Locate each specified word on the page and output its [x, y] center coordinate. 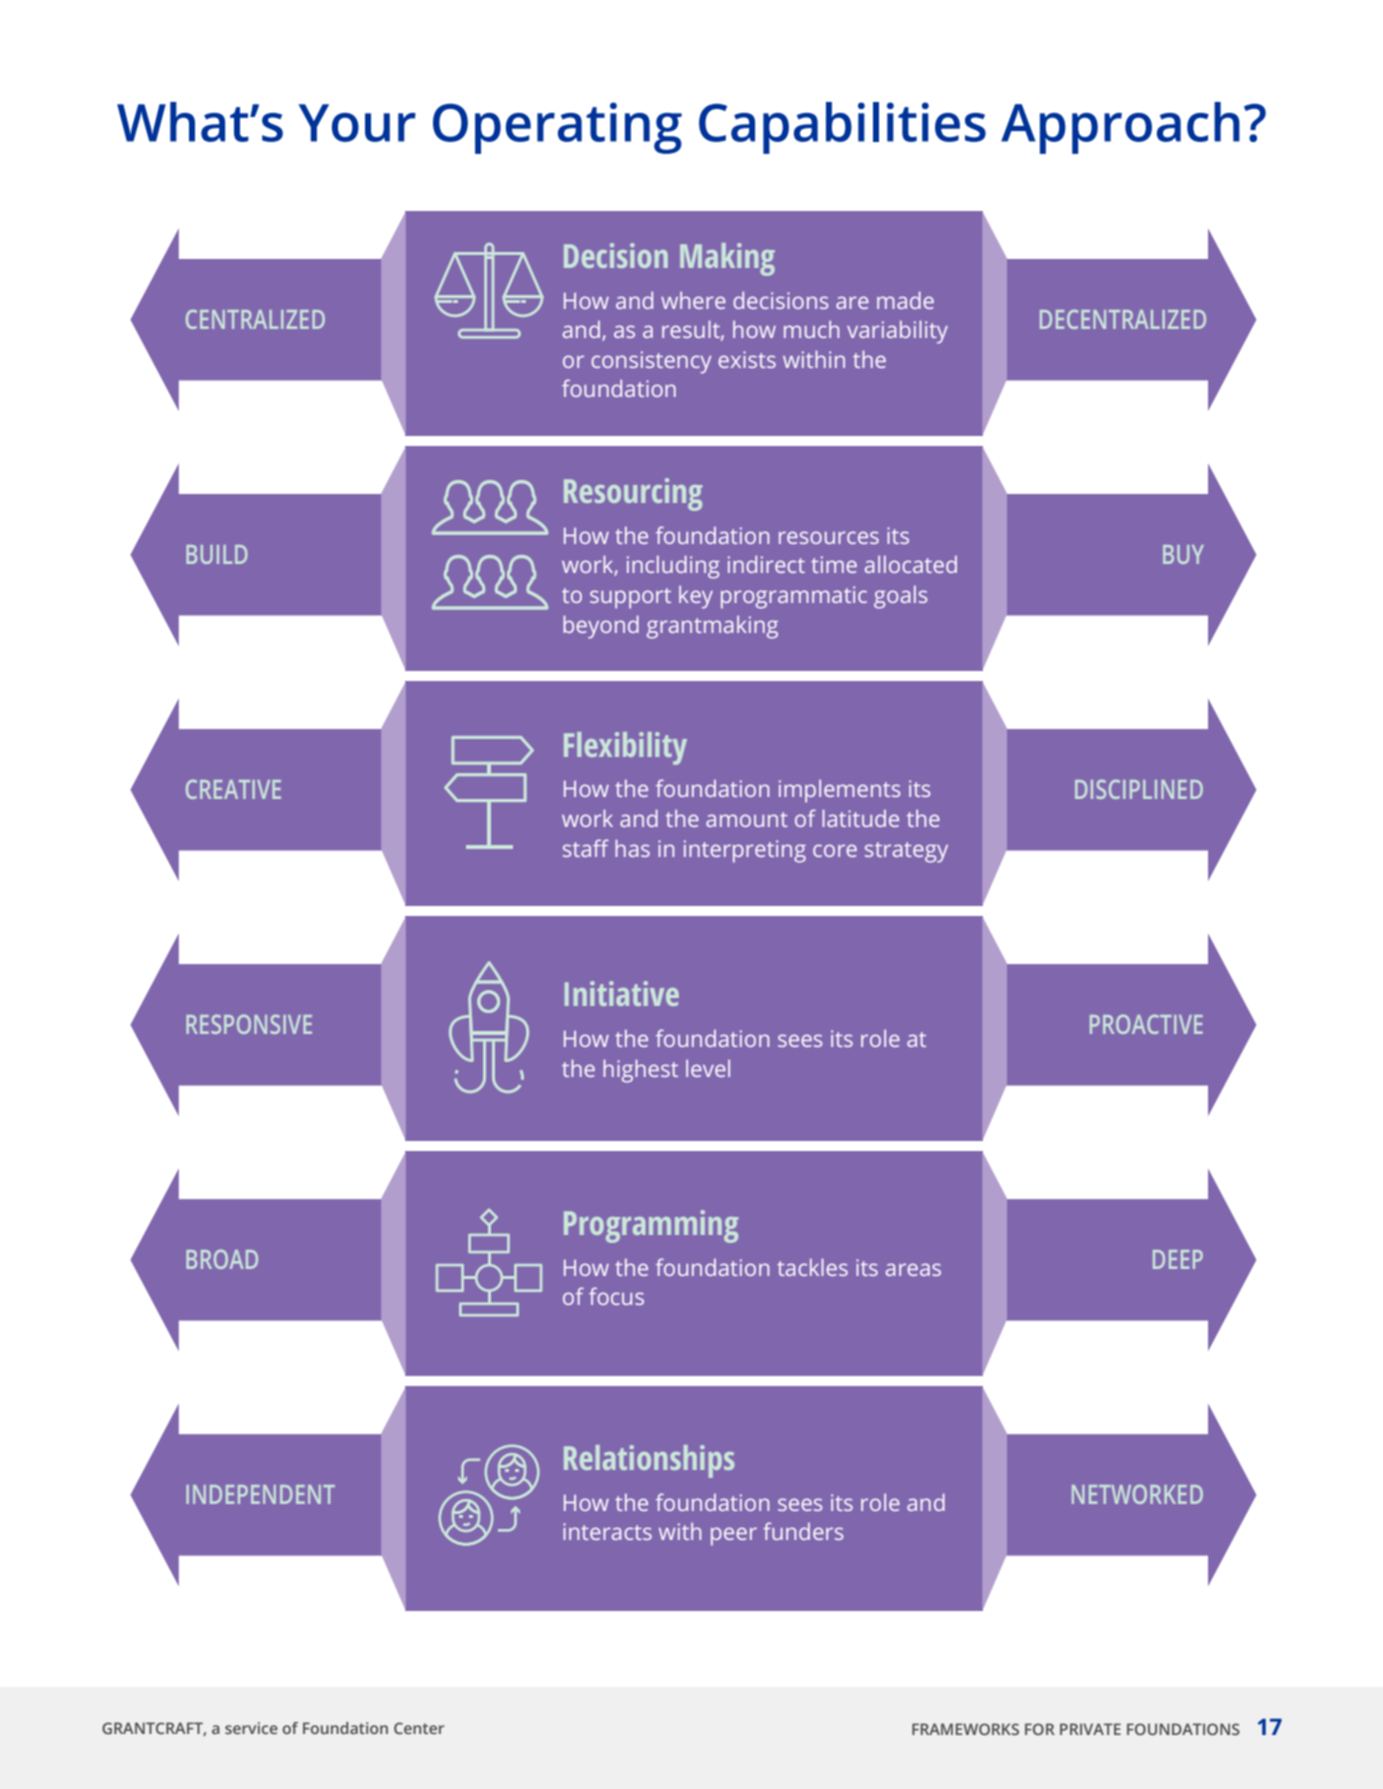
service [251, 1728]
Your [357, 123]
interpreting [745, 851]
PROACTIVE [1146, 1024]
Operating [557, 128]
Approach [1120, 128]
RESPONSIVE [249, 1024]
